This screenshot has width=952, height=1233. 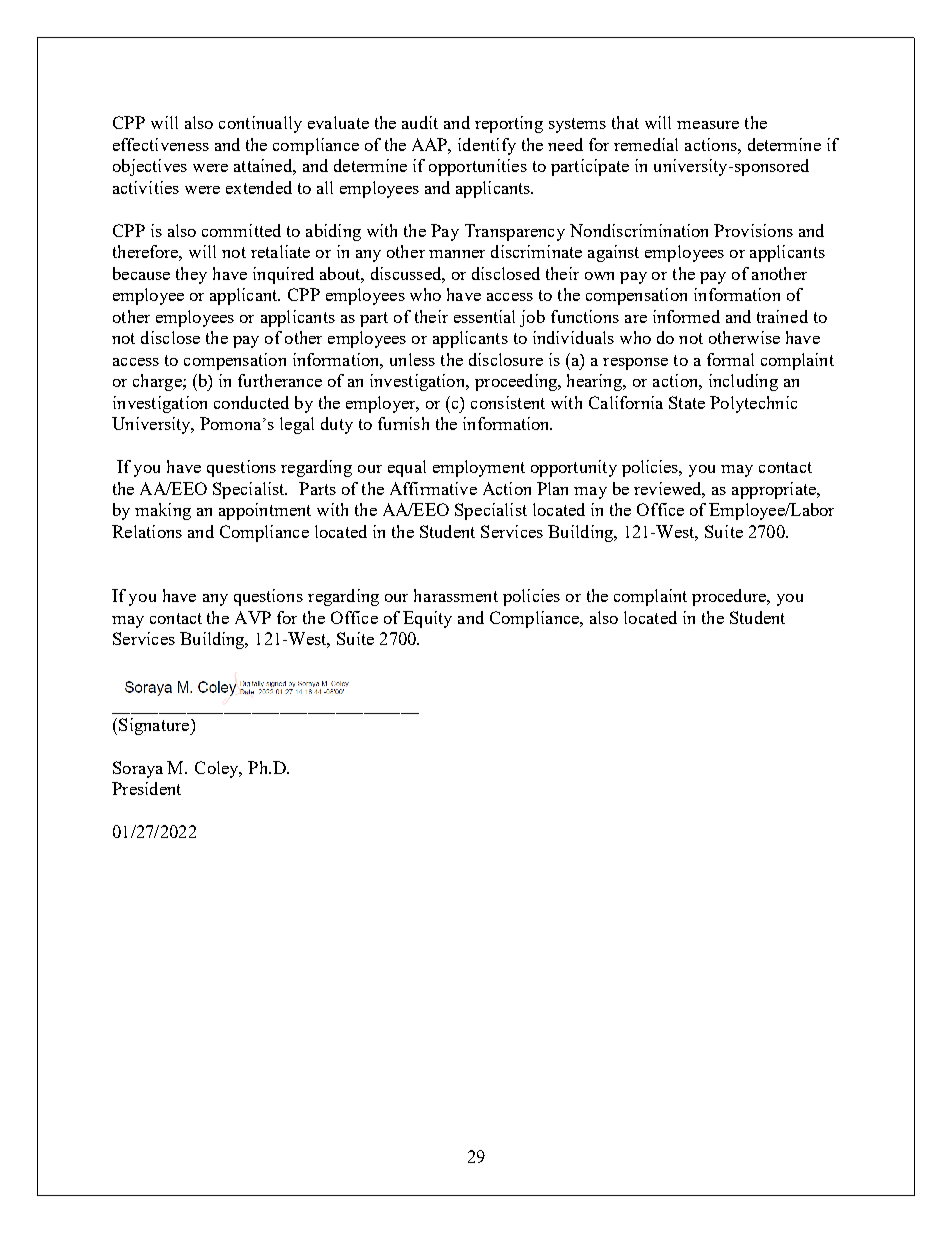 I want to click on harassment, so click(x=456, y=595).
